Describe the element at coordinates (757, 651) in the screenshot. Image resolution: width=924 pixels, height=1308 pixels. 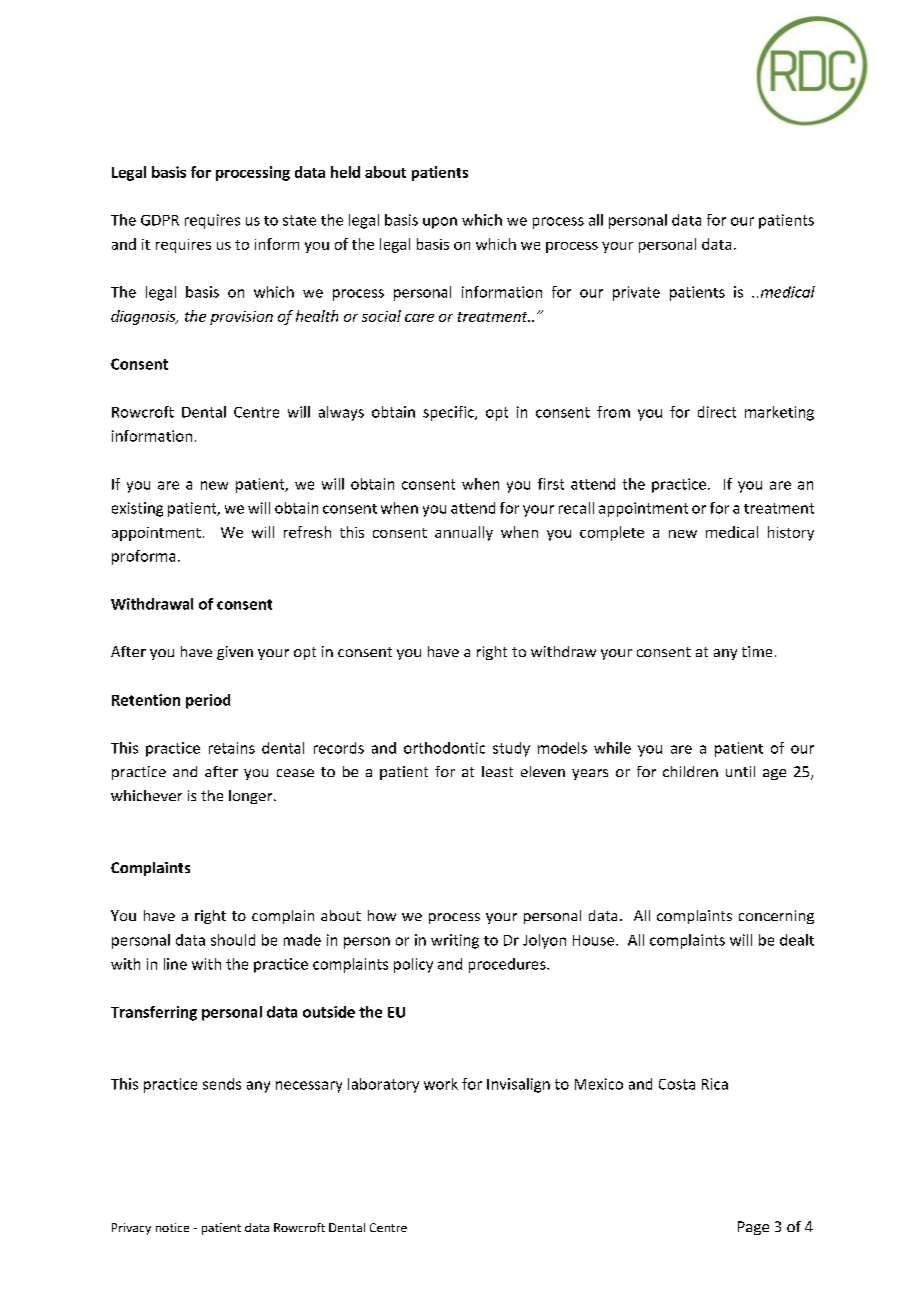
I see `time` at that location.
